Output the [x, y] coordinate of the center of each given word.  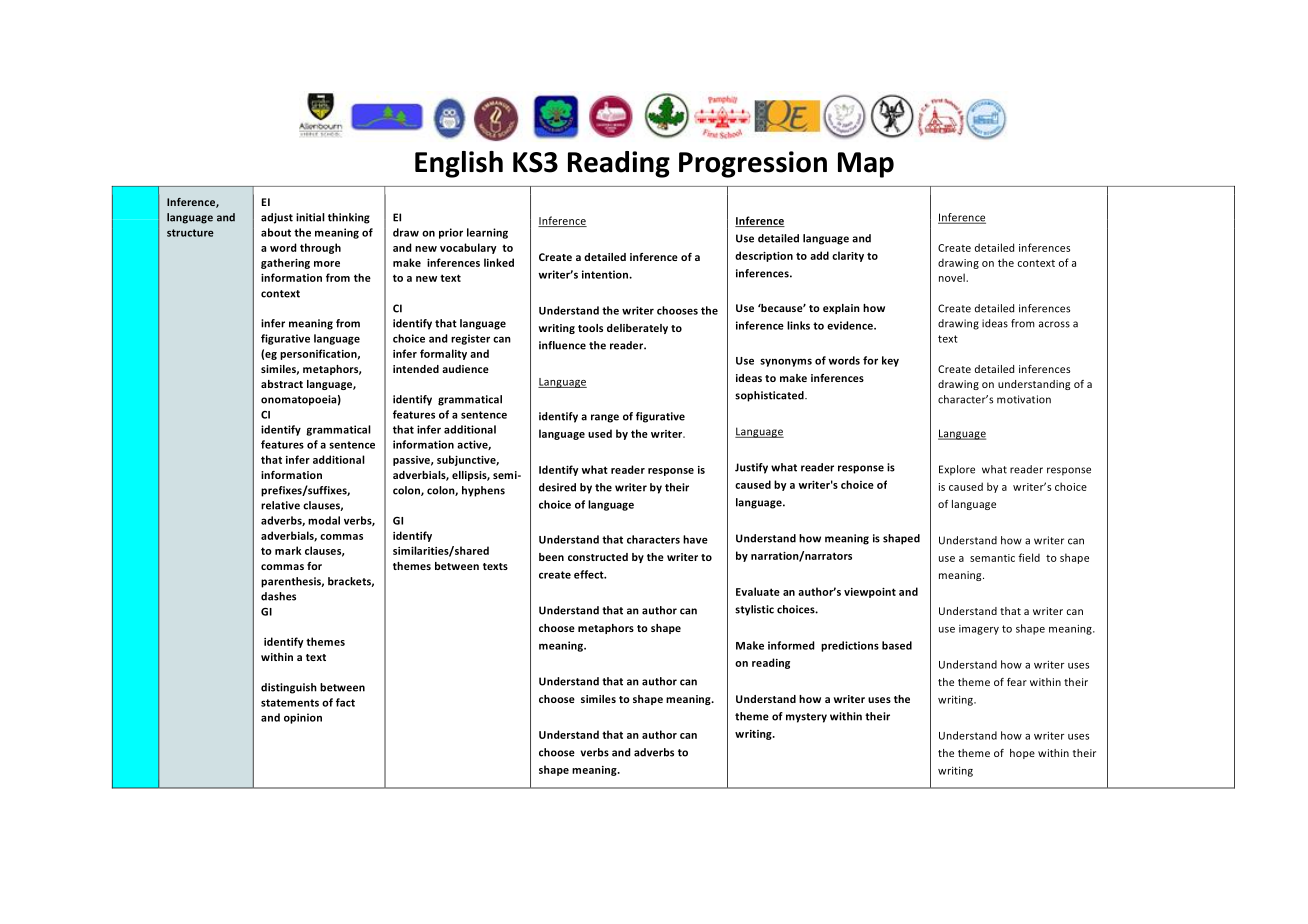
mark [288, 550]
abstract [282, 384]
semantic [992, 558]
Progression [753, 164]
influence [562, 345]
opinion [303, 718]
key [890, 361]
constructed [598, 557]
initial [310, 217]
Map [866, 165]
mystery [806, 718]
